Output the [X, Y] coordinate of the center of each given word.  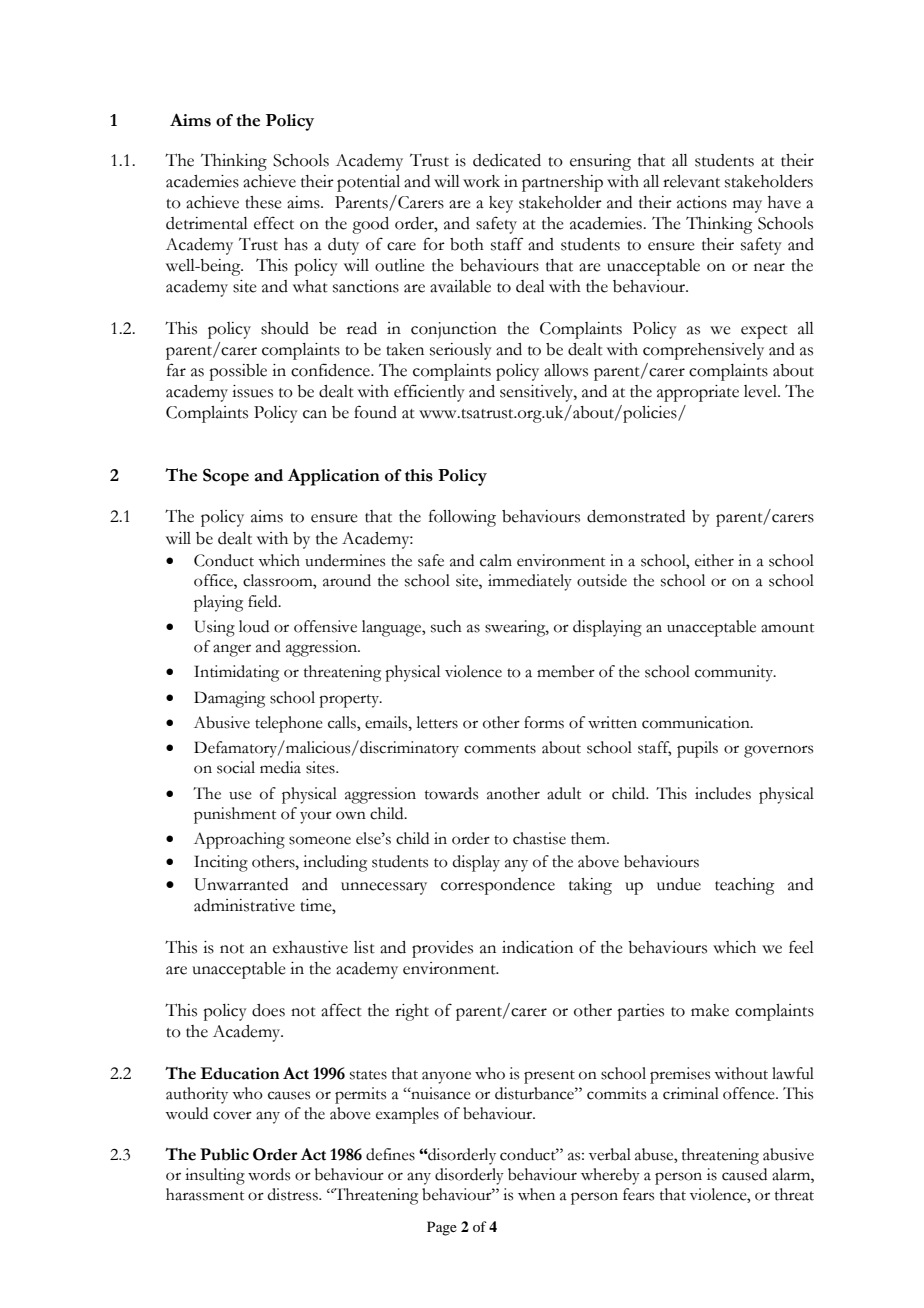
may [747, 206]
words [269, 1174]
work [481, 181]
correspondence [498, 886]
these [263, 202]
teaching [745, 886]
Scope [226, 477]
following [462, 518]
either [714, 560]
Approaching [239, 840]
